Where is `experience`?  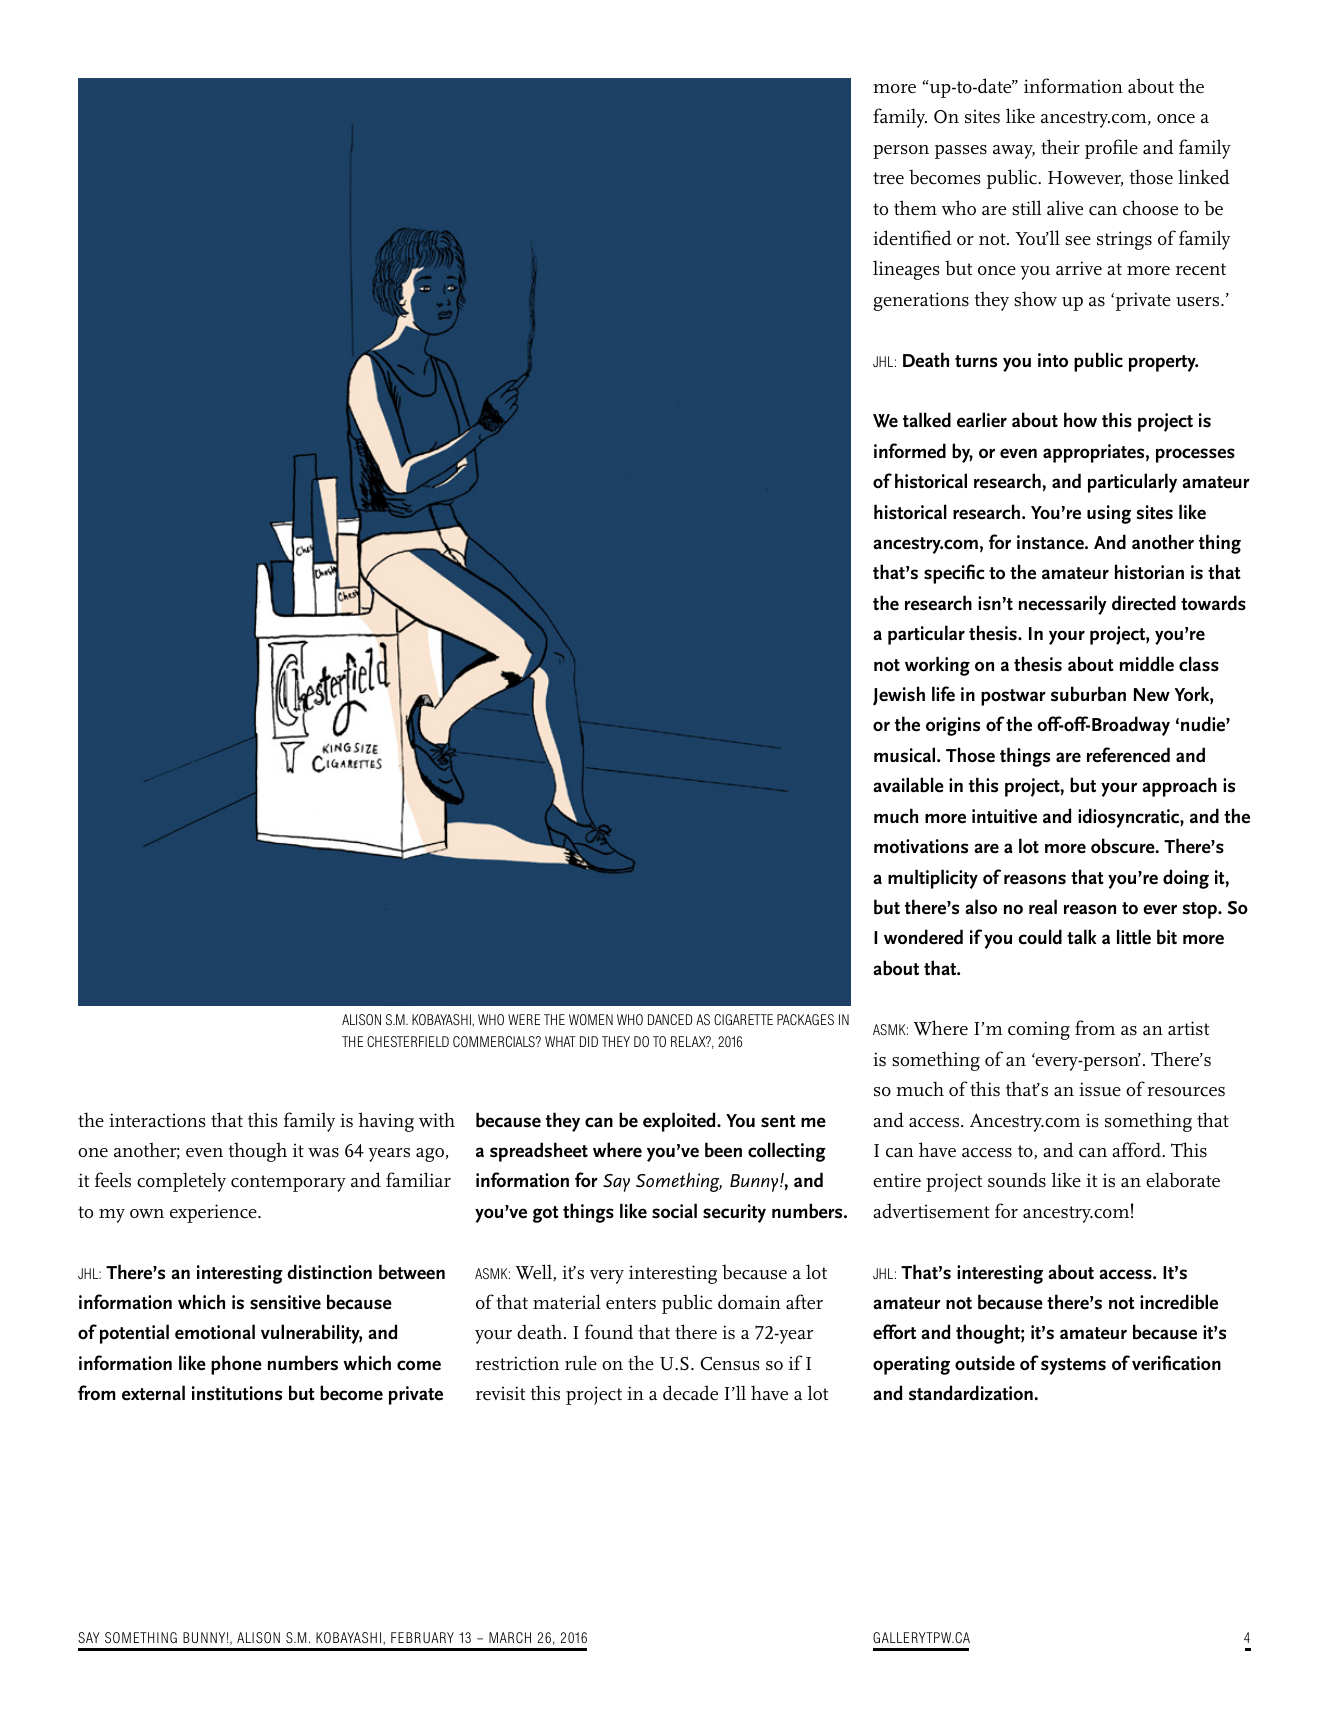 experience is located at coordinates (214, 1213).
